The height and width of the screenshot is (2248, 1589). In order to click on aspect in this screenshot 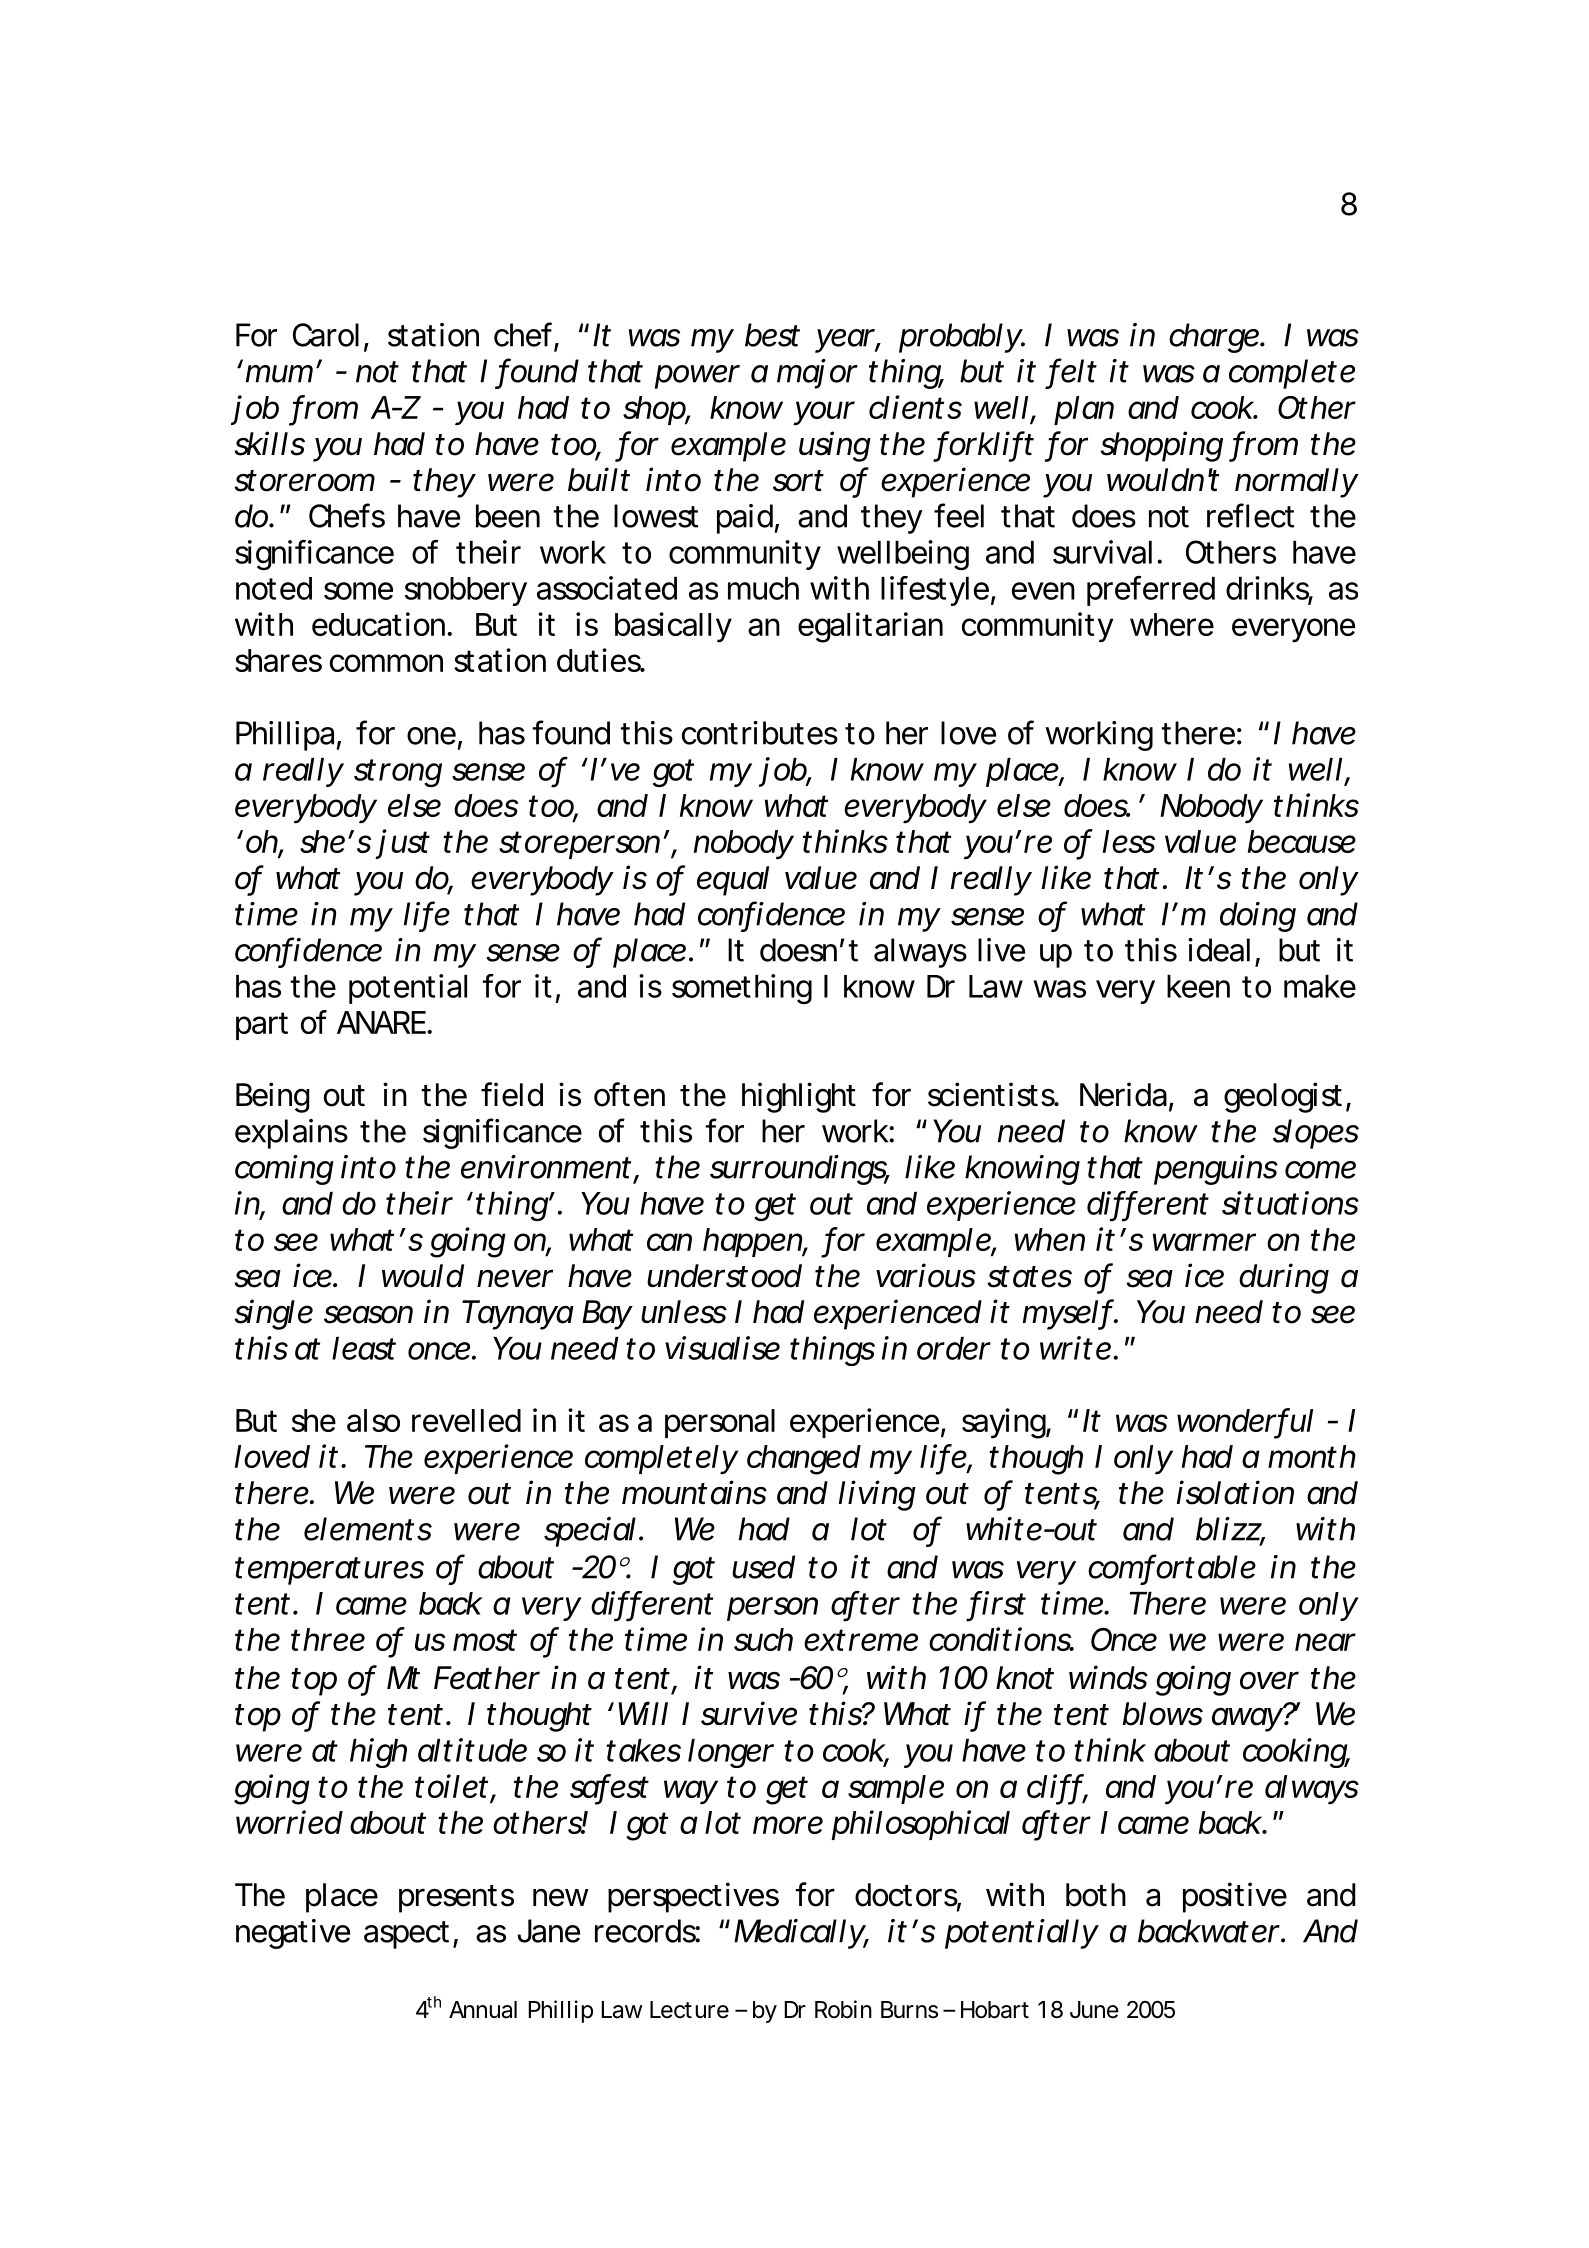, I will do `click(406, 1935)`.
